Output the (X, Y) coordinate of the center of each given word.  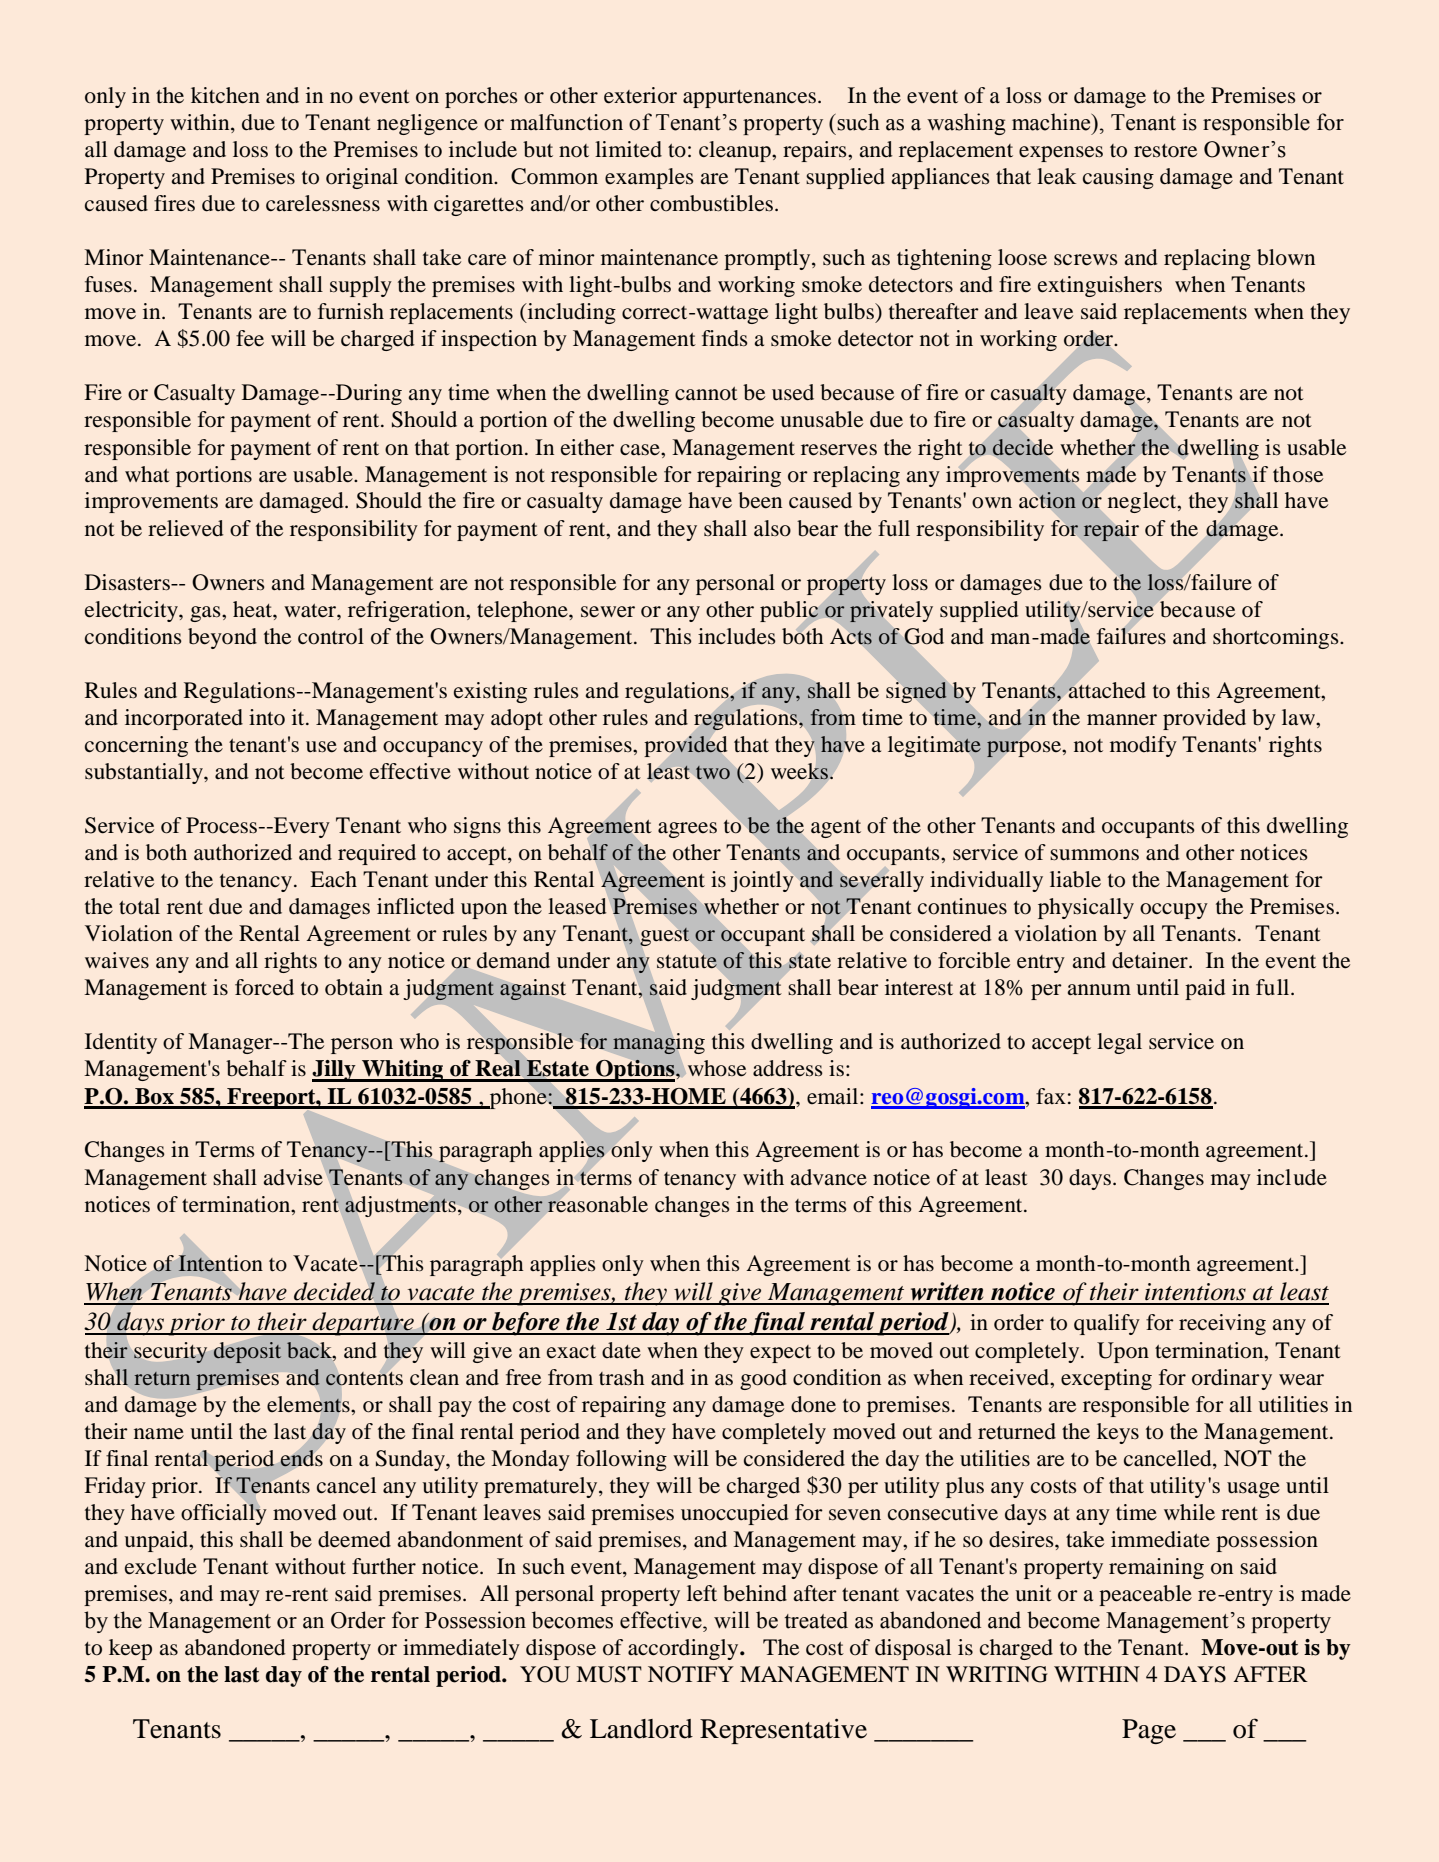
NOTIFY (691, 1674)
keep (130, 1649)
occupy (1174, 911)
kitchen (225, 95)
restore (1165, 151)
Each (333, 879)
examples (649, 178)
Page (1149, 1731)
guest (665, 936)
